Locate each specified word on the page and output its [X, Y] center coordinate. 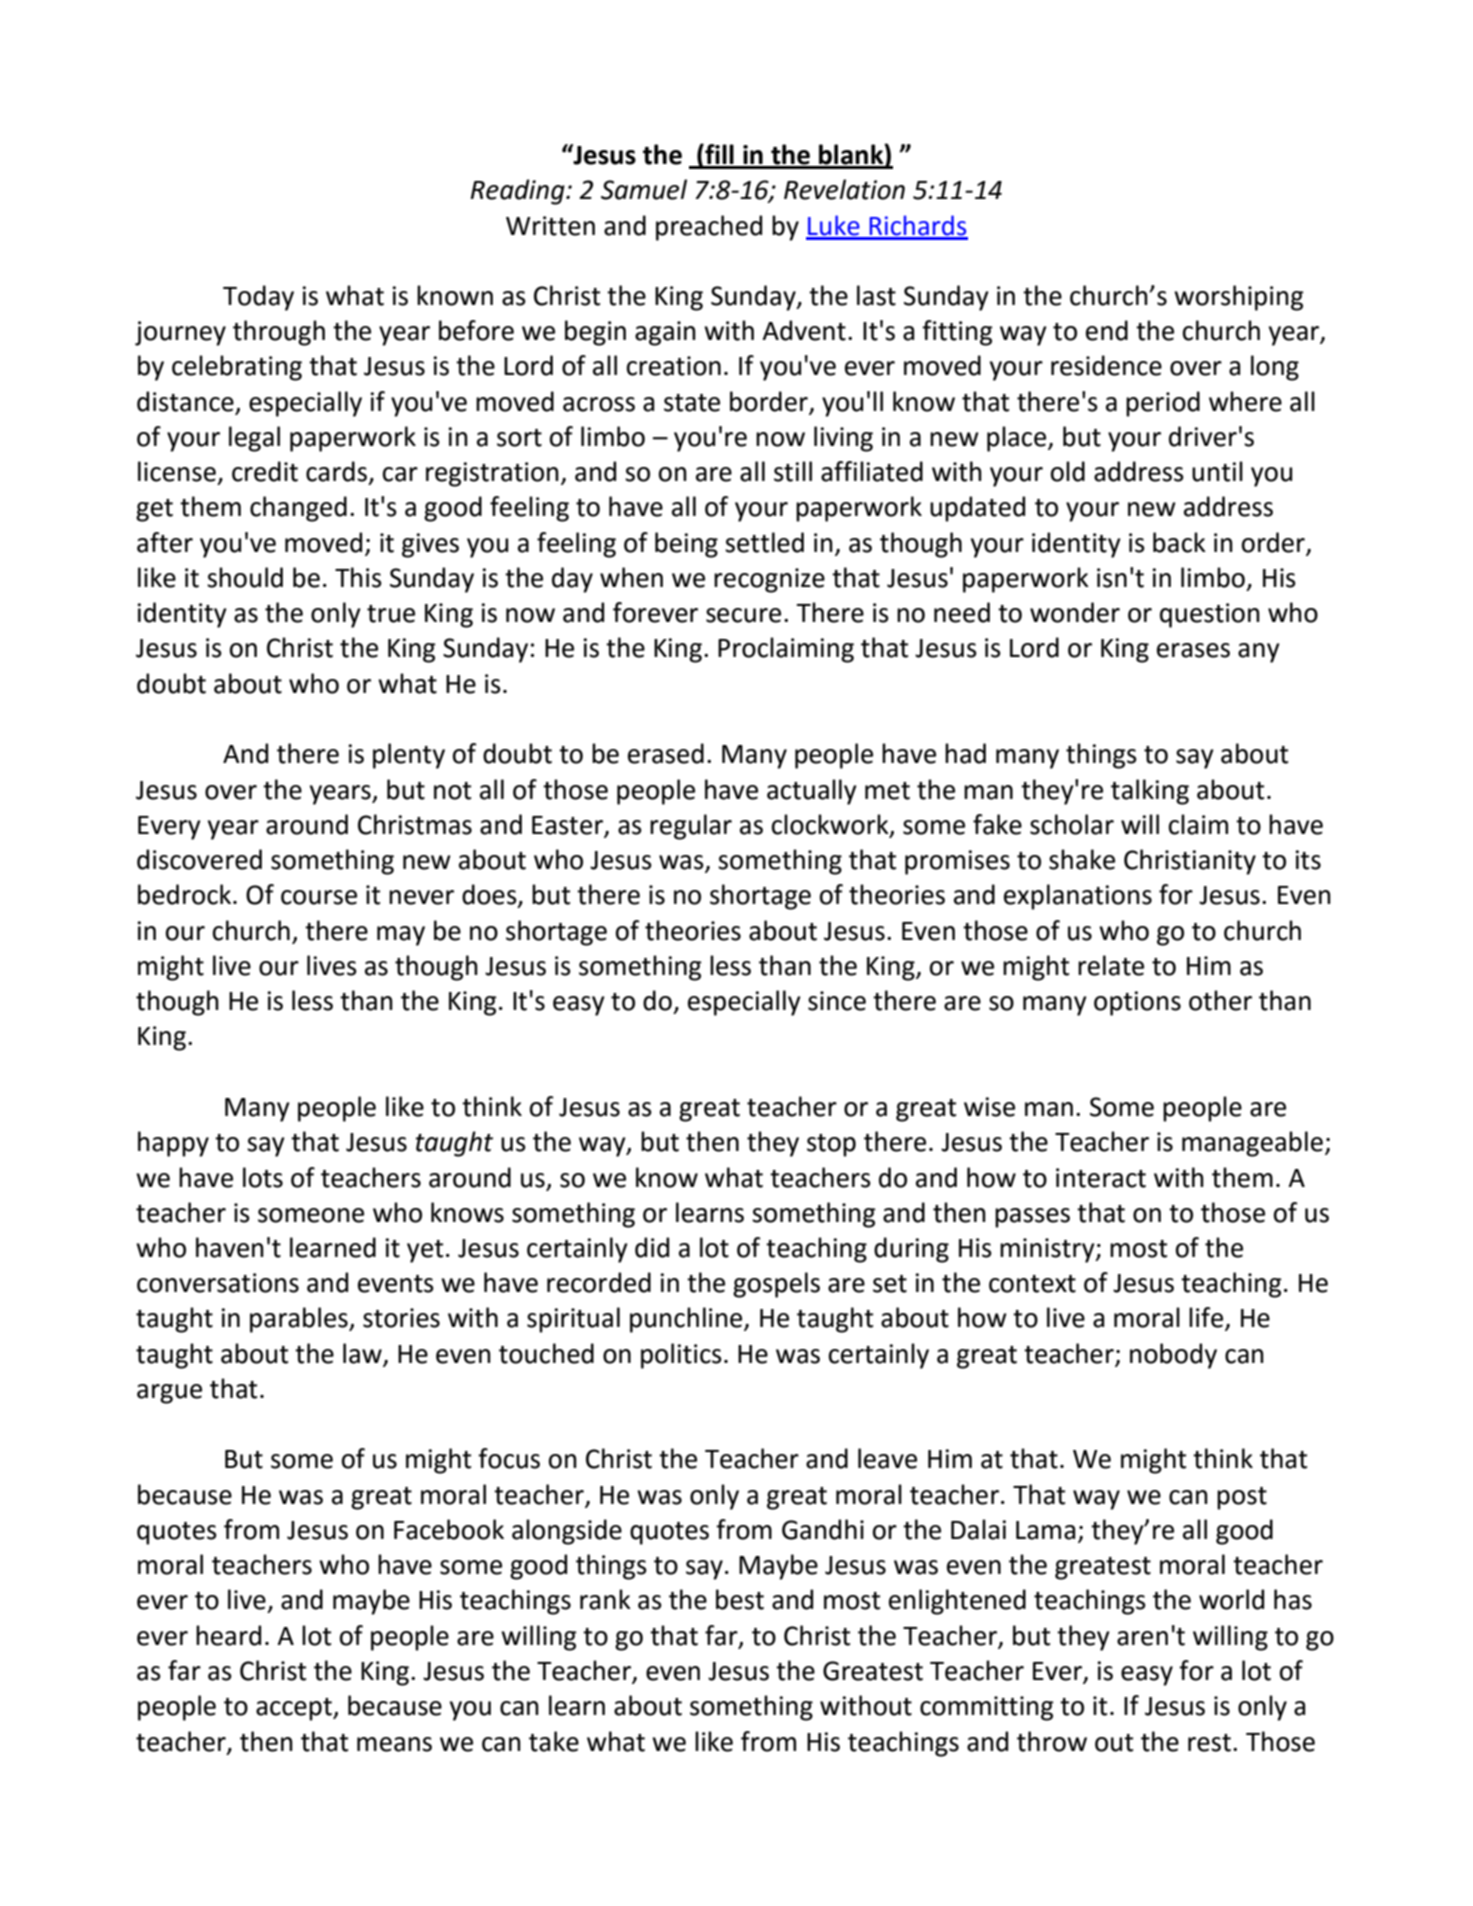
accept [295, 1709]
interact [1101, 1178]
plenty [409, 756]
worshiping [1239, 298]
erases [1193, 650]
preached [709, 228]
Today [258, 298]
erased [666, 753]
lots [263, 1177]
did [652, 1247]
